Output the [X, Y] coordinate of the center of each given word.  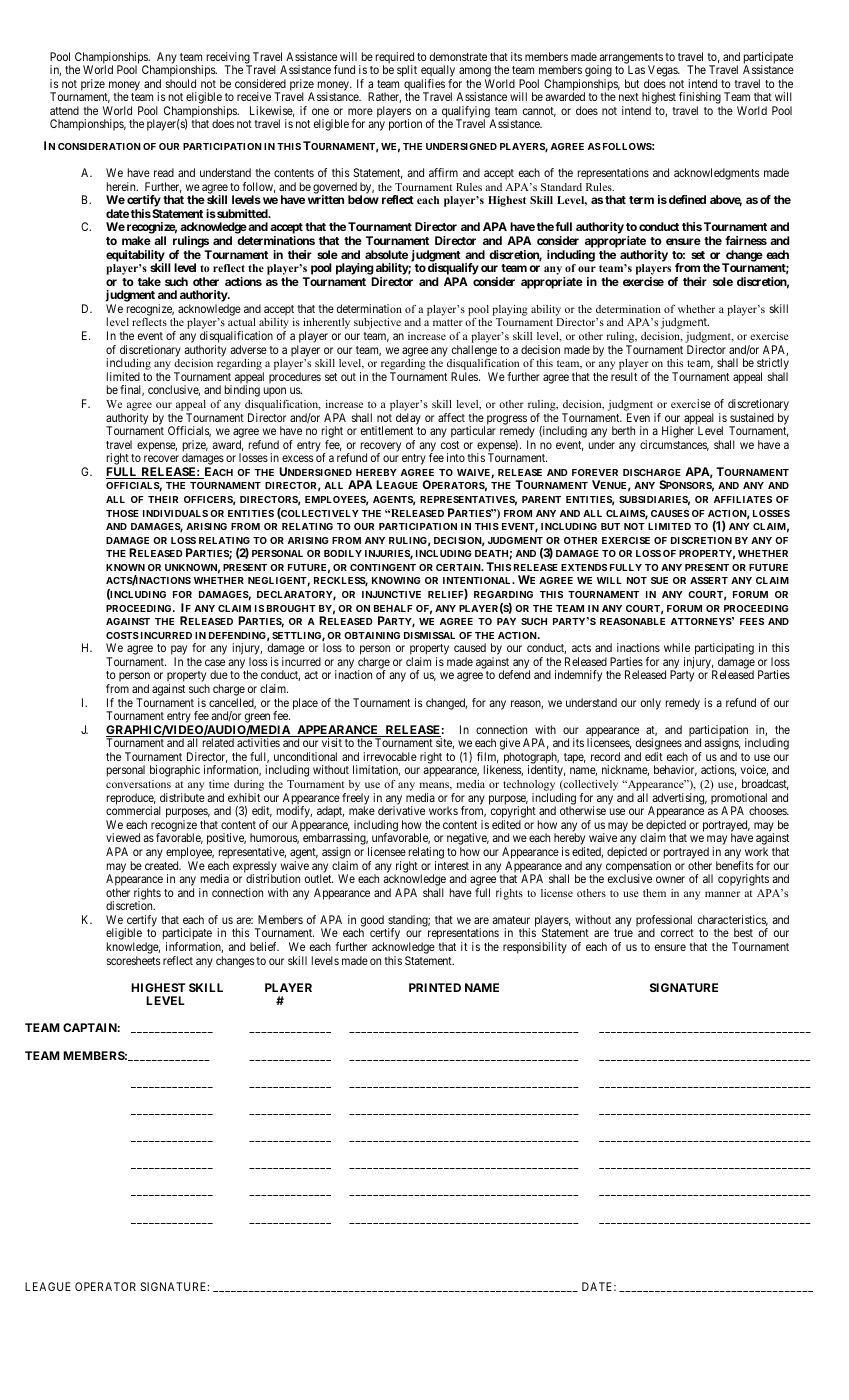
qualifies [424, 86]
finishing [701, 99]
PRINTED [435, 987]
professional [664, 922]
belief [264, 946]
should [180, 83]
